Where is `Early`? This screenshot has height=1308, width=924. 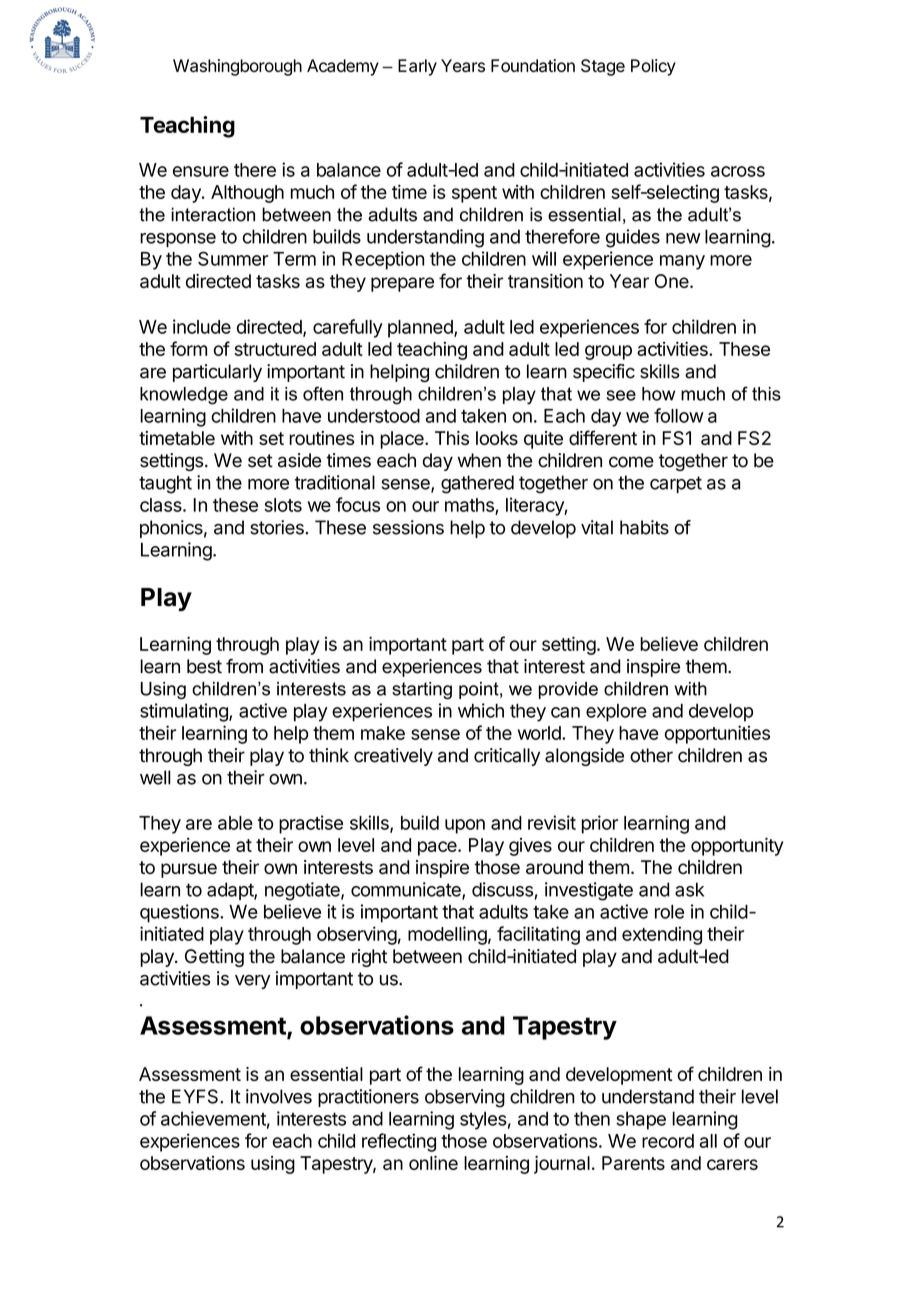
Early is located at coordinates (417, 67).
